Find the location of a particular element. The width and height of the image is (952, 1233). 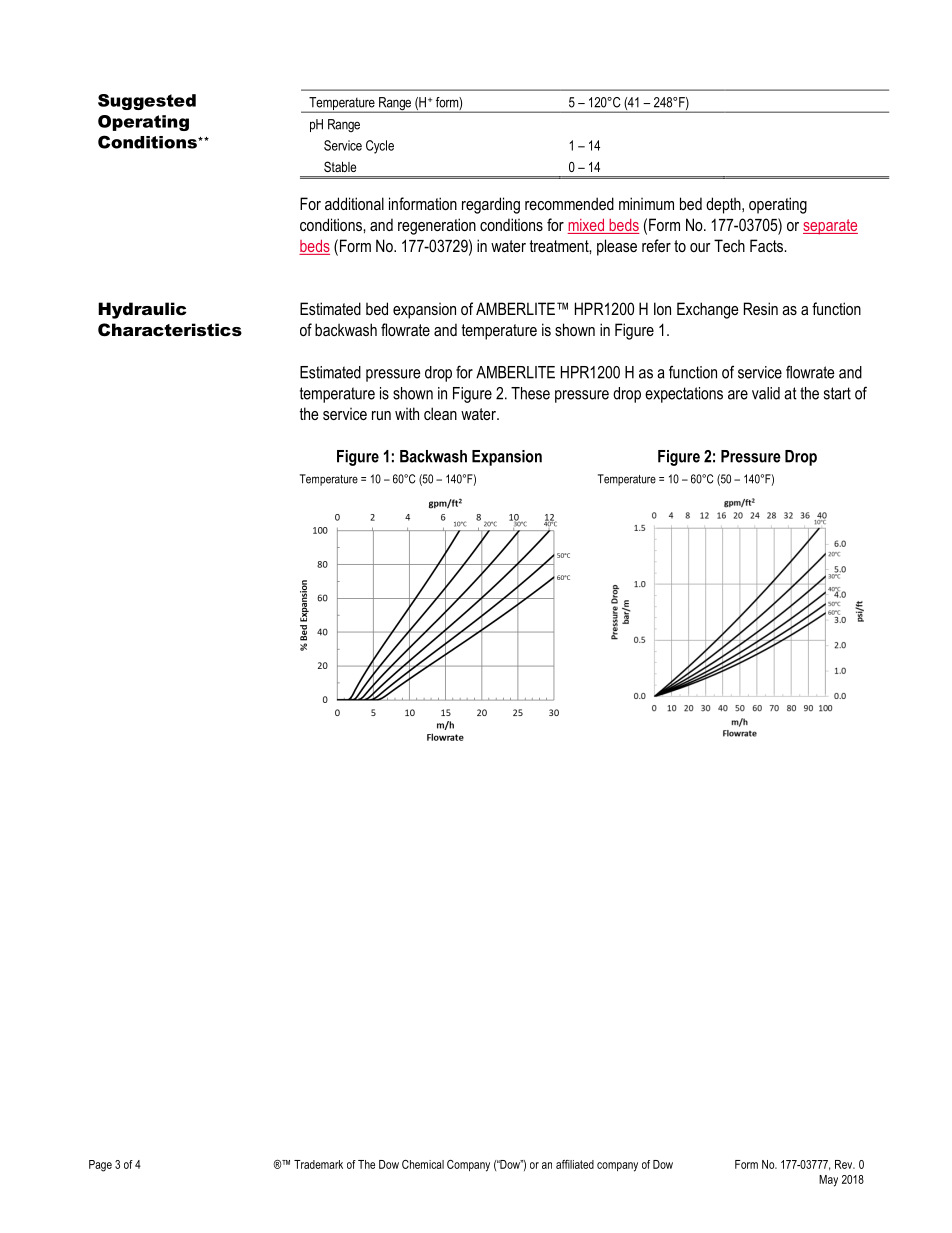

Trademark is located at coordinates (318, 1164).
